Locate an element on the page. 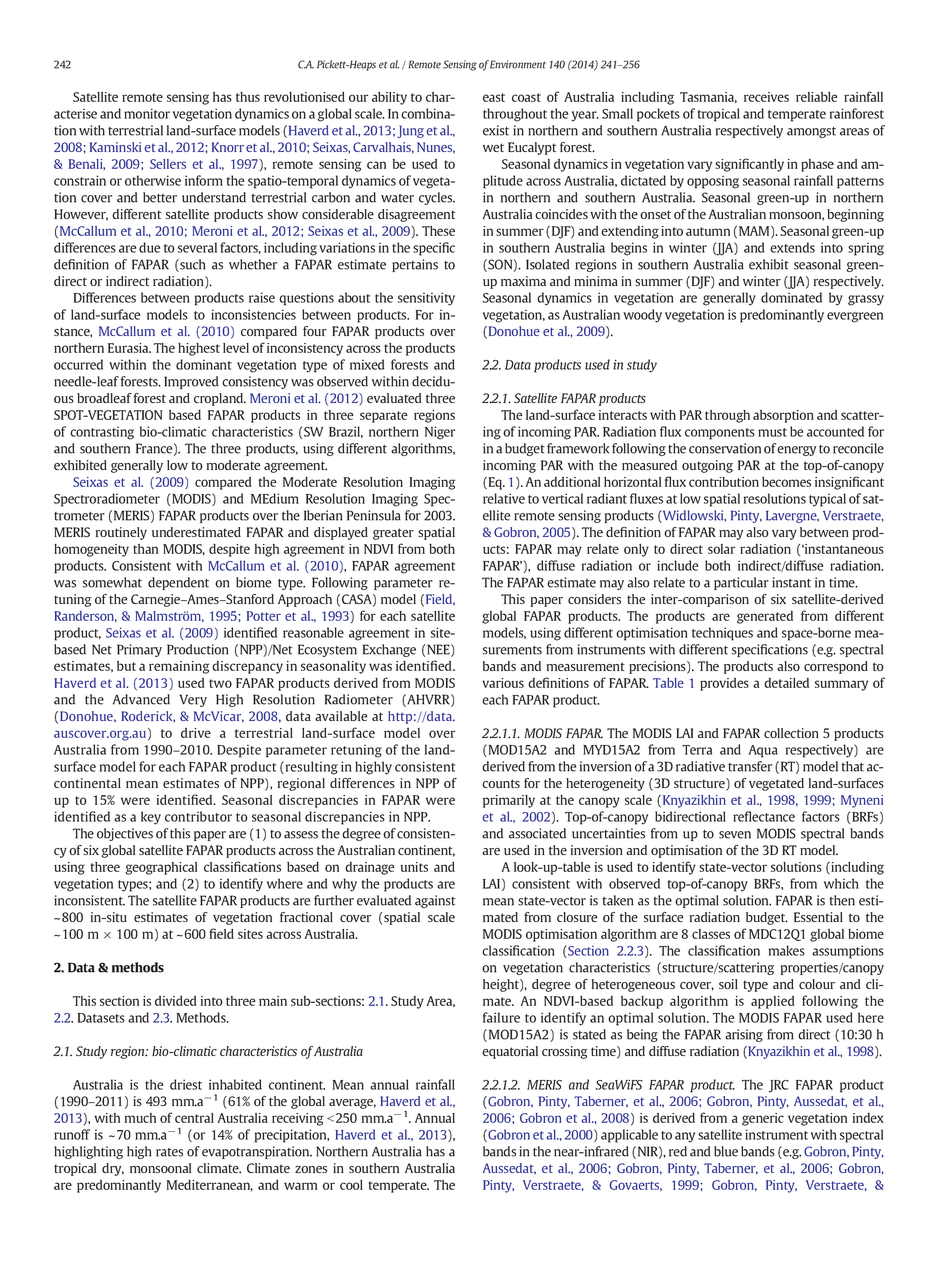  monitor is located at coordinates (147, 113).
